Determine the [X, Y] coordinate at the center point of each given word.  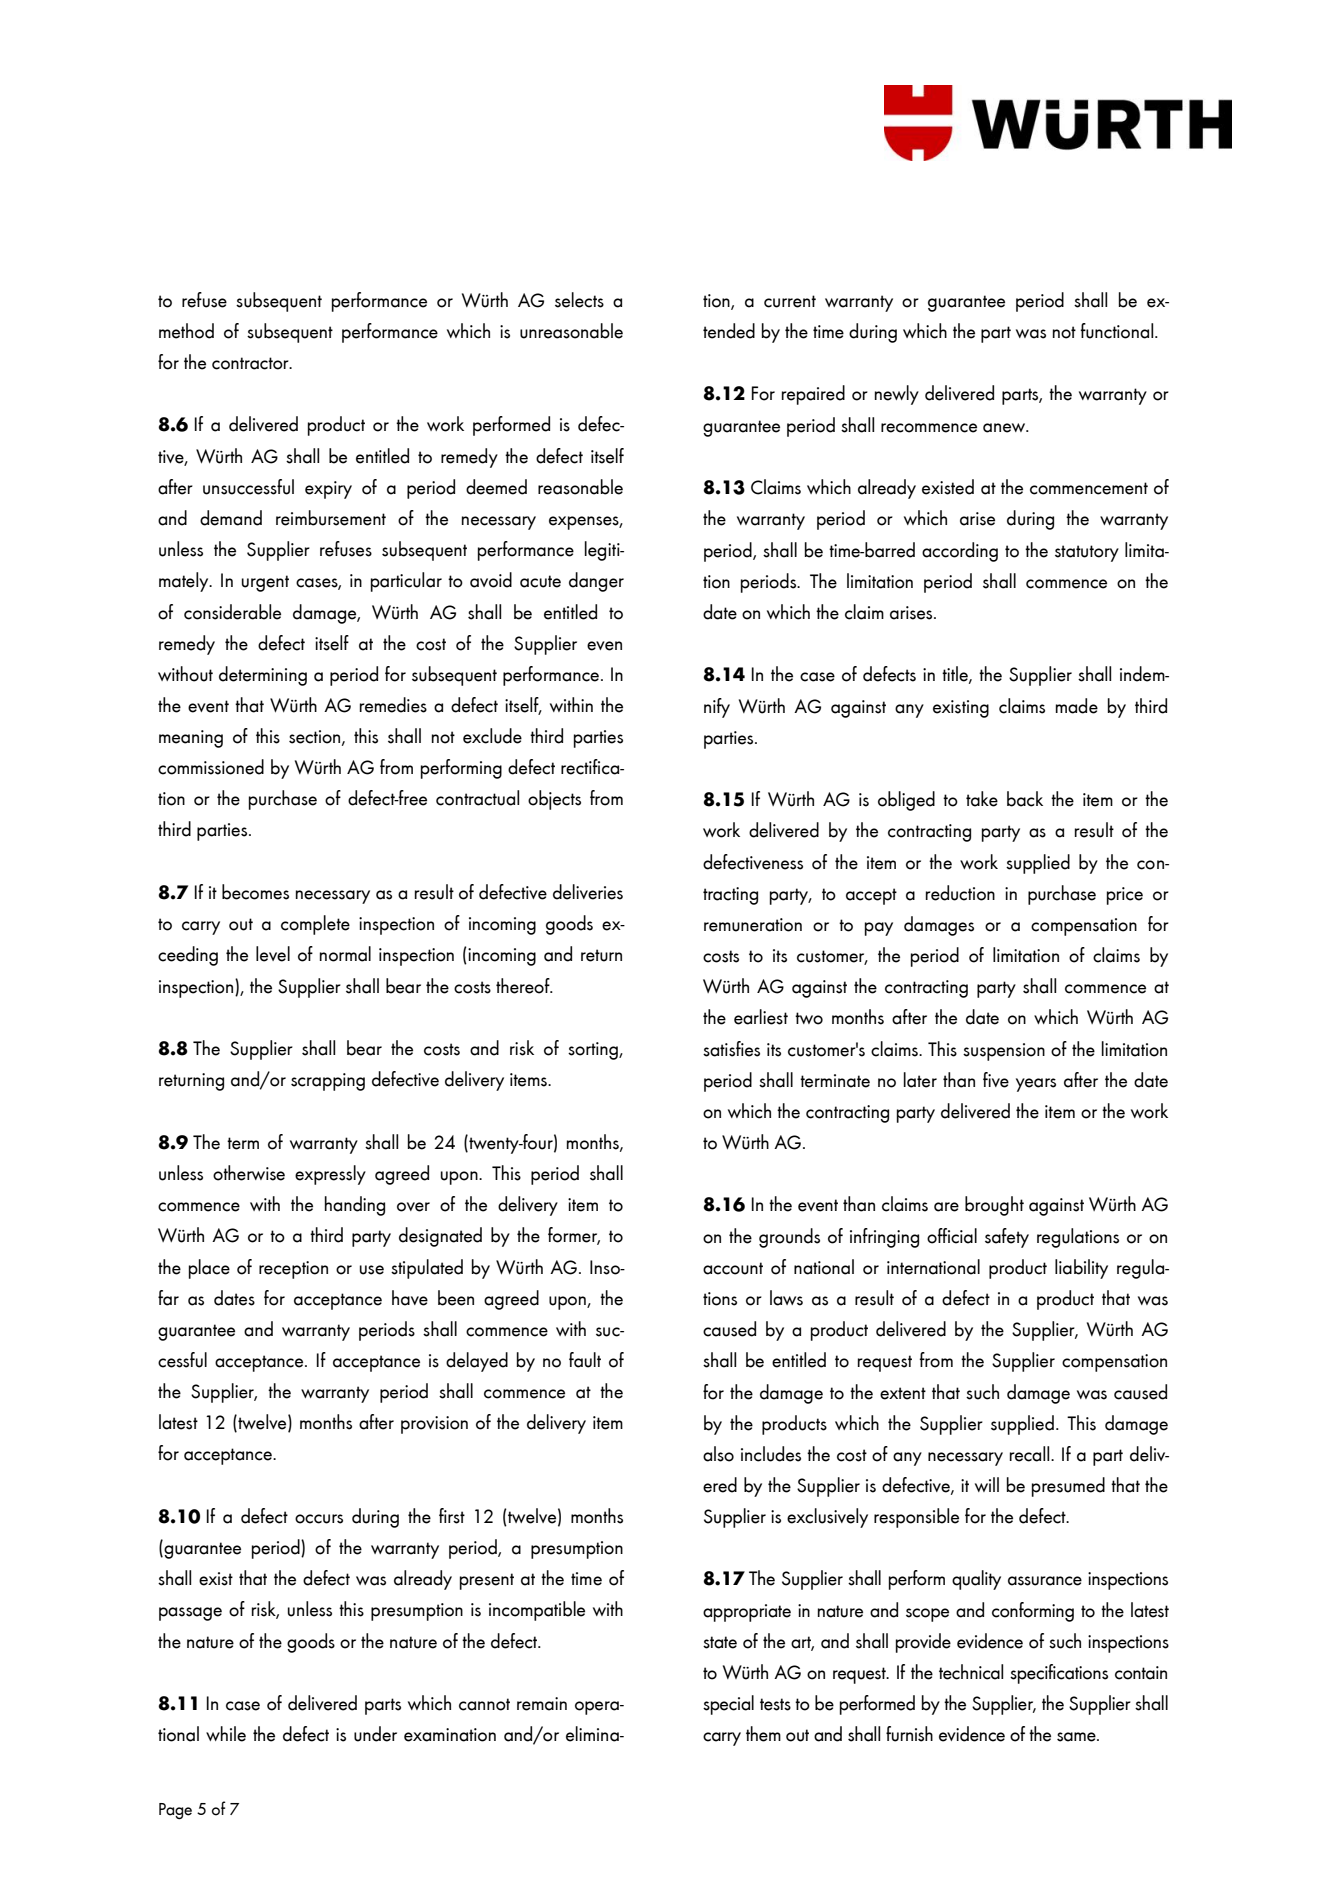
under [375, 1734]
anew [1005, 428]
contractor [251, 363]
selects [579, 300]
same [1077, 1737]
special [728, 1705]
